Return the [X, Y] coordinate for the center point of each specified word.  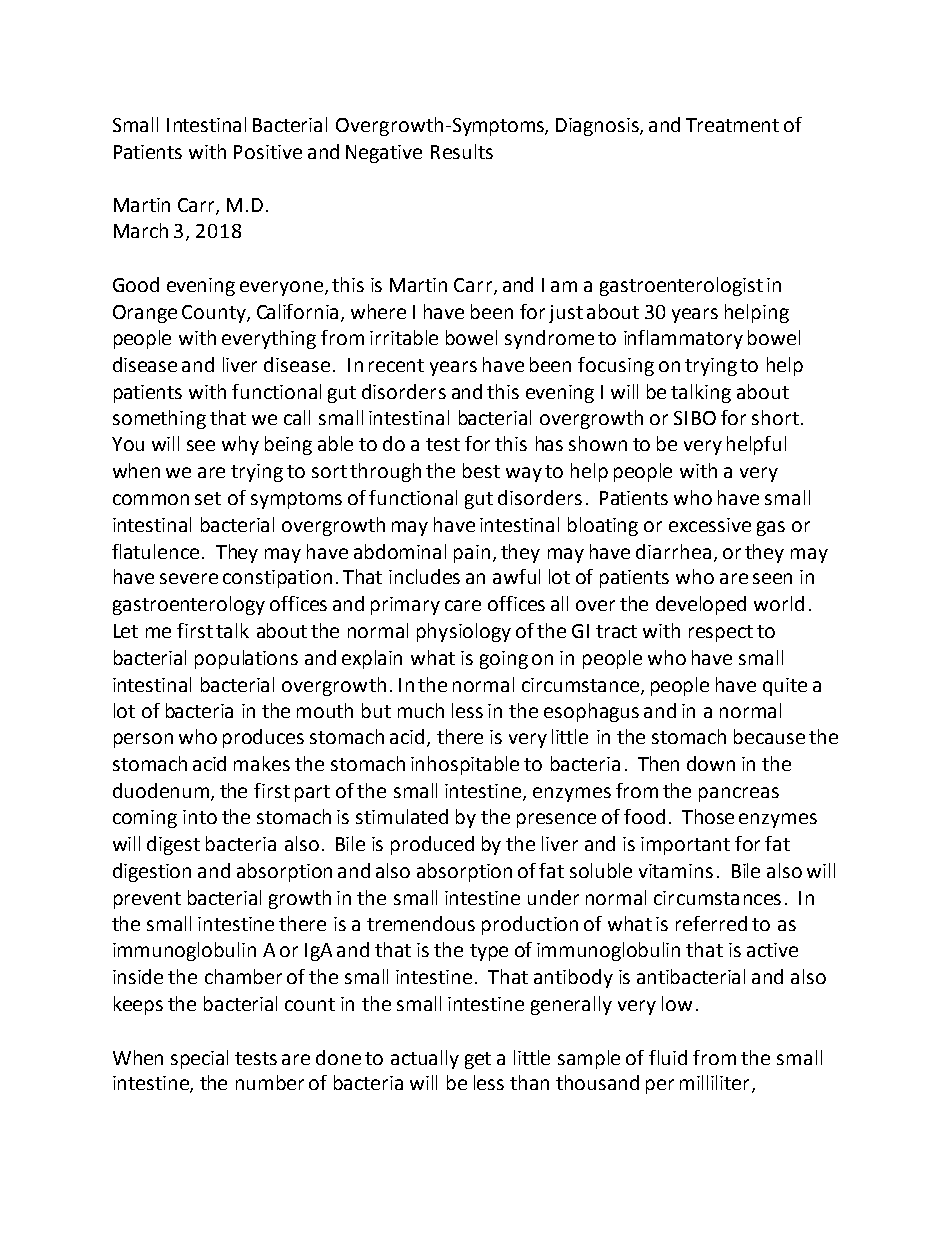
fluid [668, 1057]
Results [462, 151]
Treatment [732, 125]
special [199, 1059]
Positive [268, 152]
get [478, 1060]
